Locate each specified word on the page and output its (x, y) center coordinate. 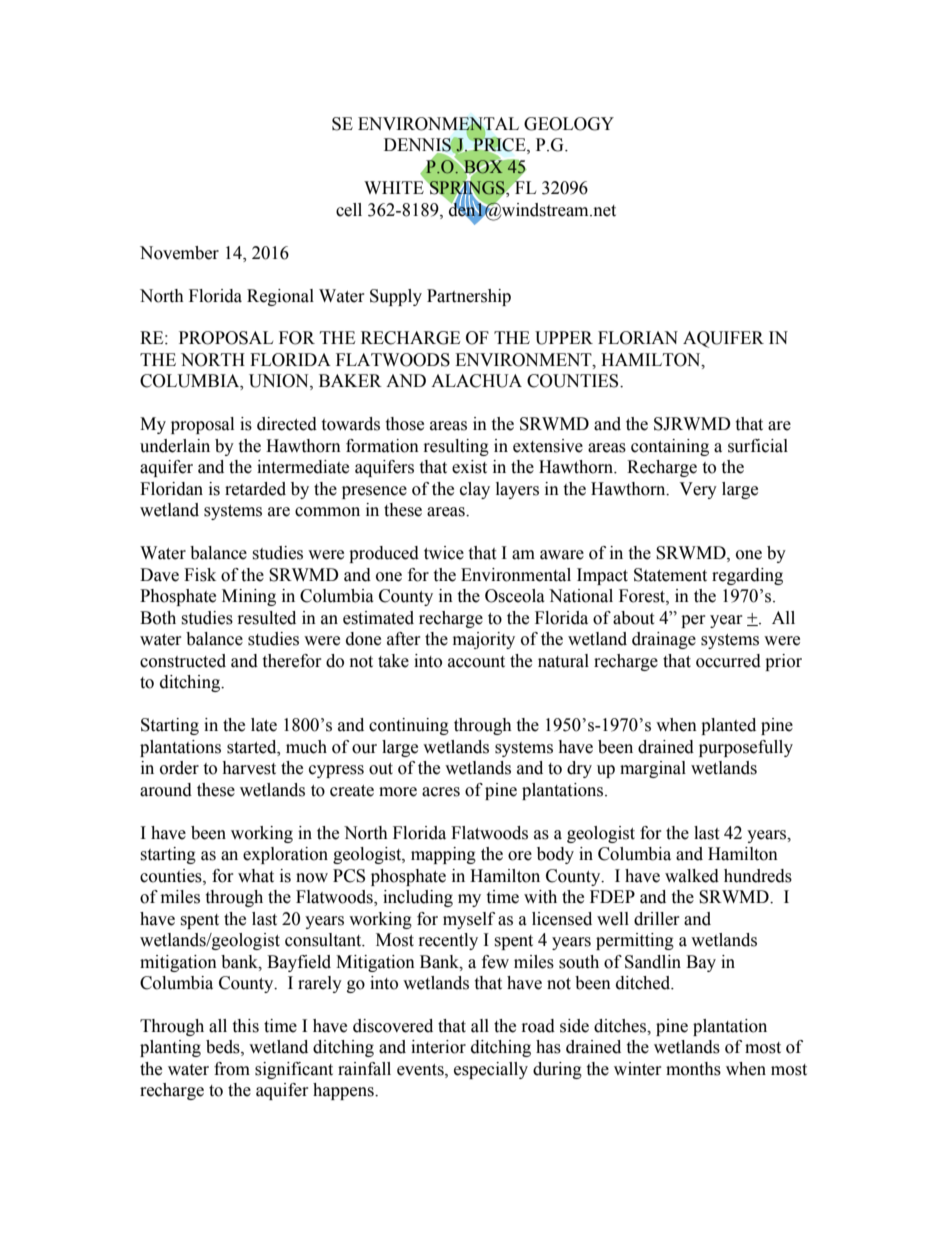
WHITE (395, 186)
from (232, 1069)
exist (469, 467)
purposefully (746, 748)
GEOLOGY (569, 124)
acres (441, 792)
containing (670, 447)
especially (491, 1070)
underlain (175, 446)
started (253, 747)
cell (349, 210)
